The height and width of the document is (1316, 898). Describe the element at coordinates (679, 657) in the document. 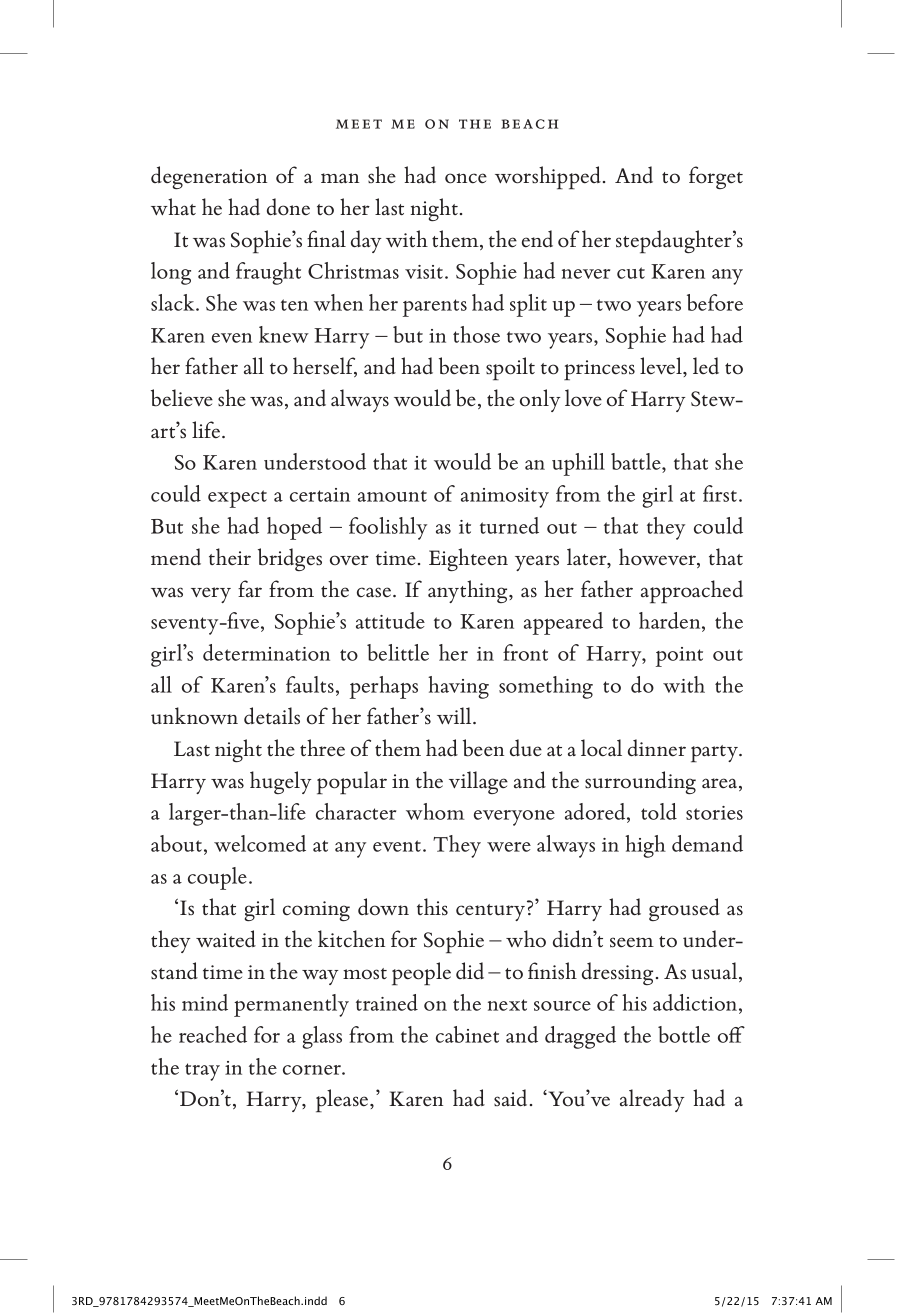

I see `point` at that location.
